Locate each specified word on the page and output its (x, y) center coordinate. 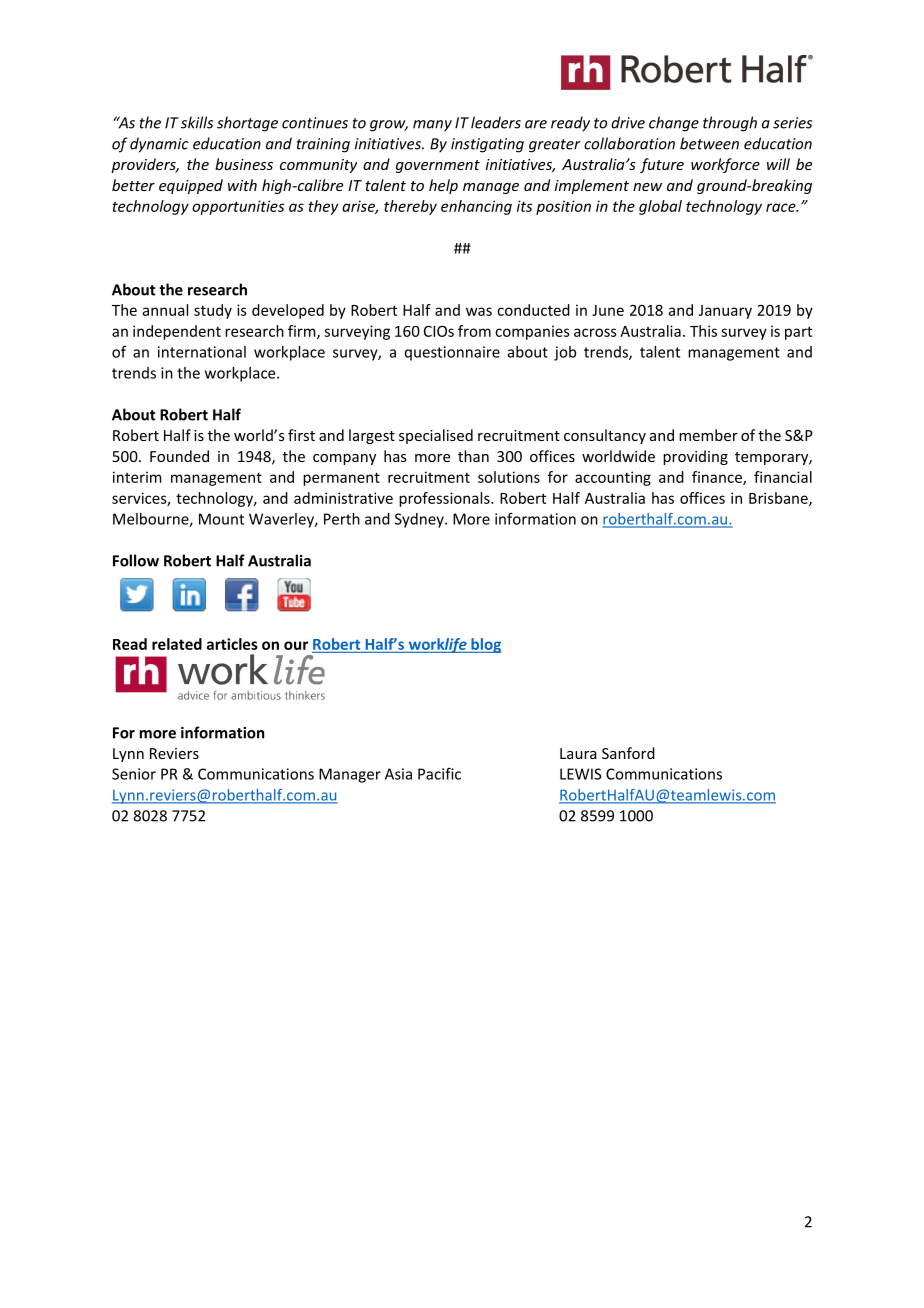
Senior (134, 774)
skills (197, 122)
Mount (221, 519)
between (709, 143)
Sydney (420, 520)
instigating (487, 145)
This (703, 331)
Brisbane (779, 499)
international (202, 352)
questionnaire (452, 353)
